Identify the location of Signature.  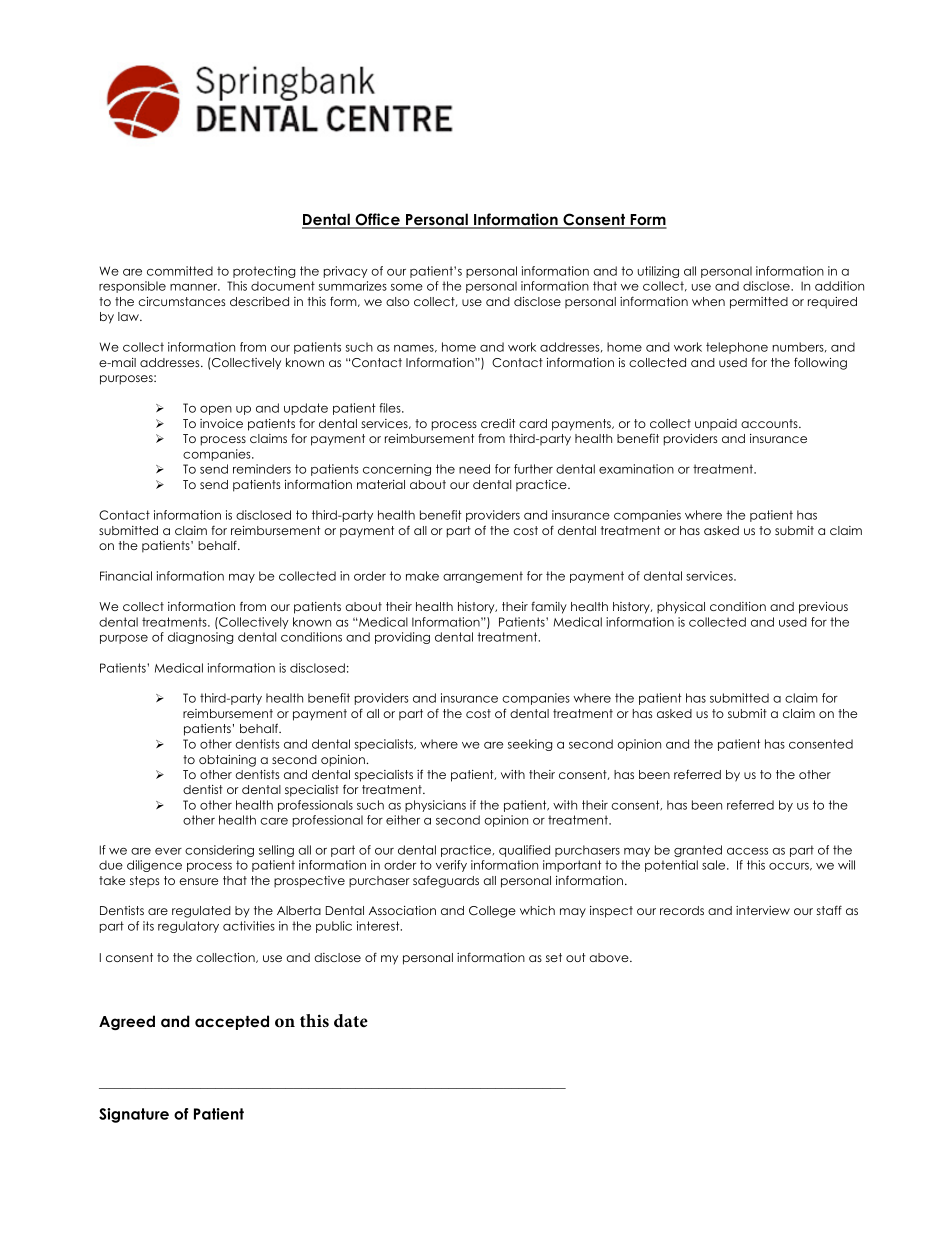
(134, 1115).
